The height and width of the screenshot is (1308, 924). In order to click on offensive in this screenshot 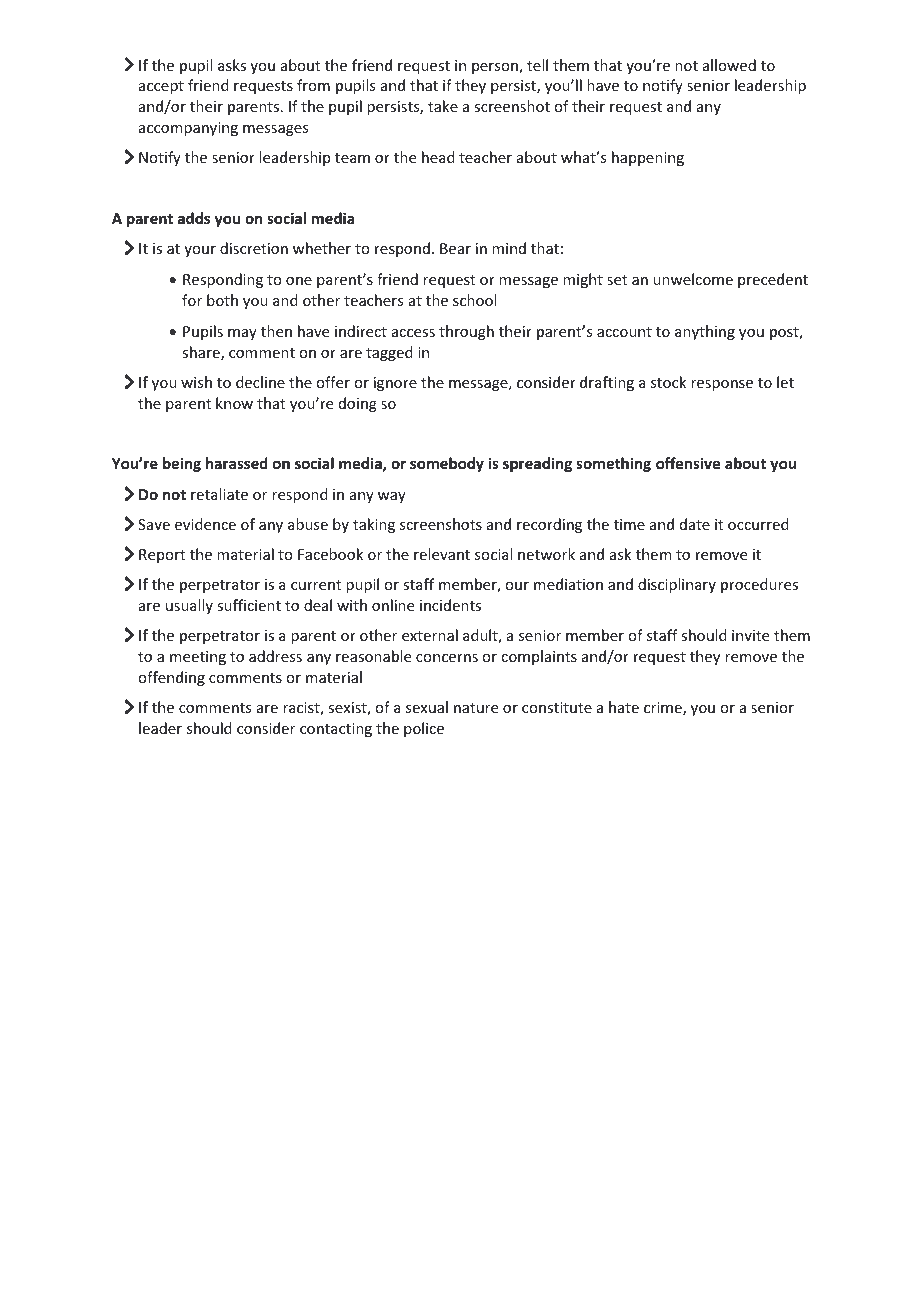, I will do `click(688, 463)`.
